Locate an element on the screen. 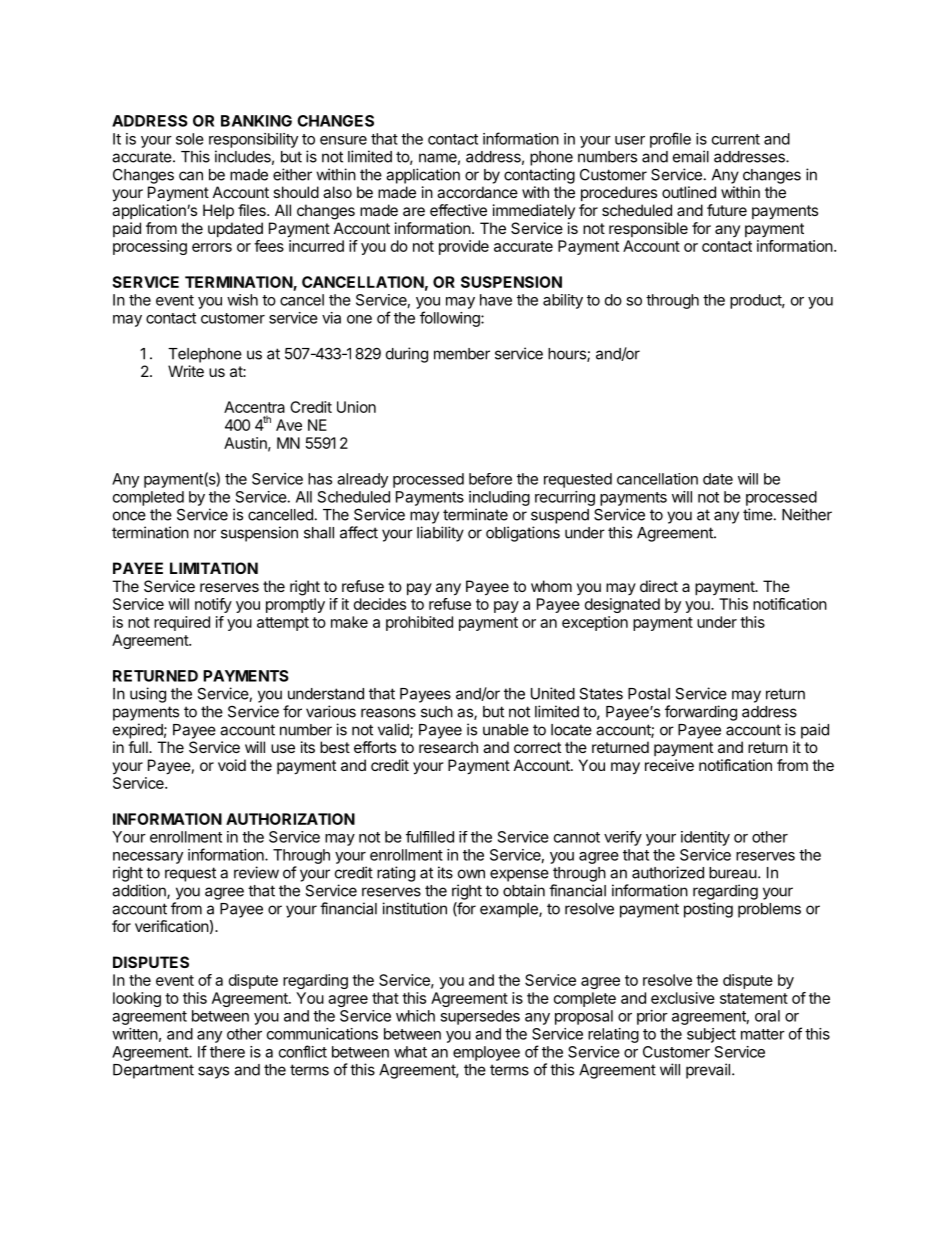  there is located at coordinates (227, 1052).
